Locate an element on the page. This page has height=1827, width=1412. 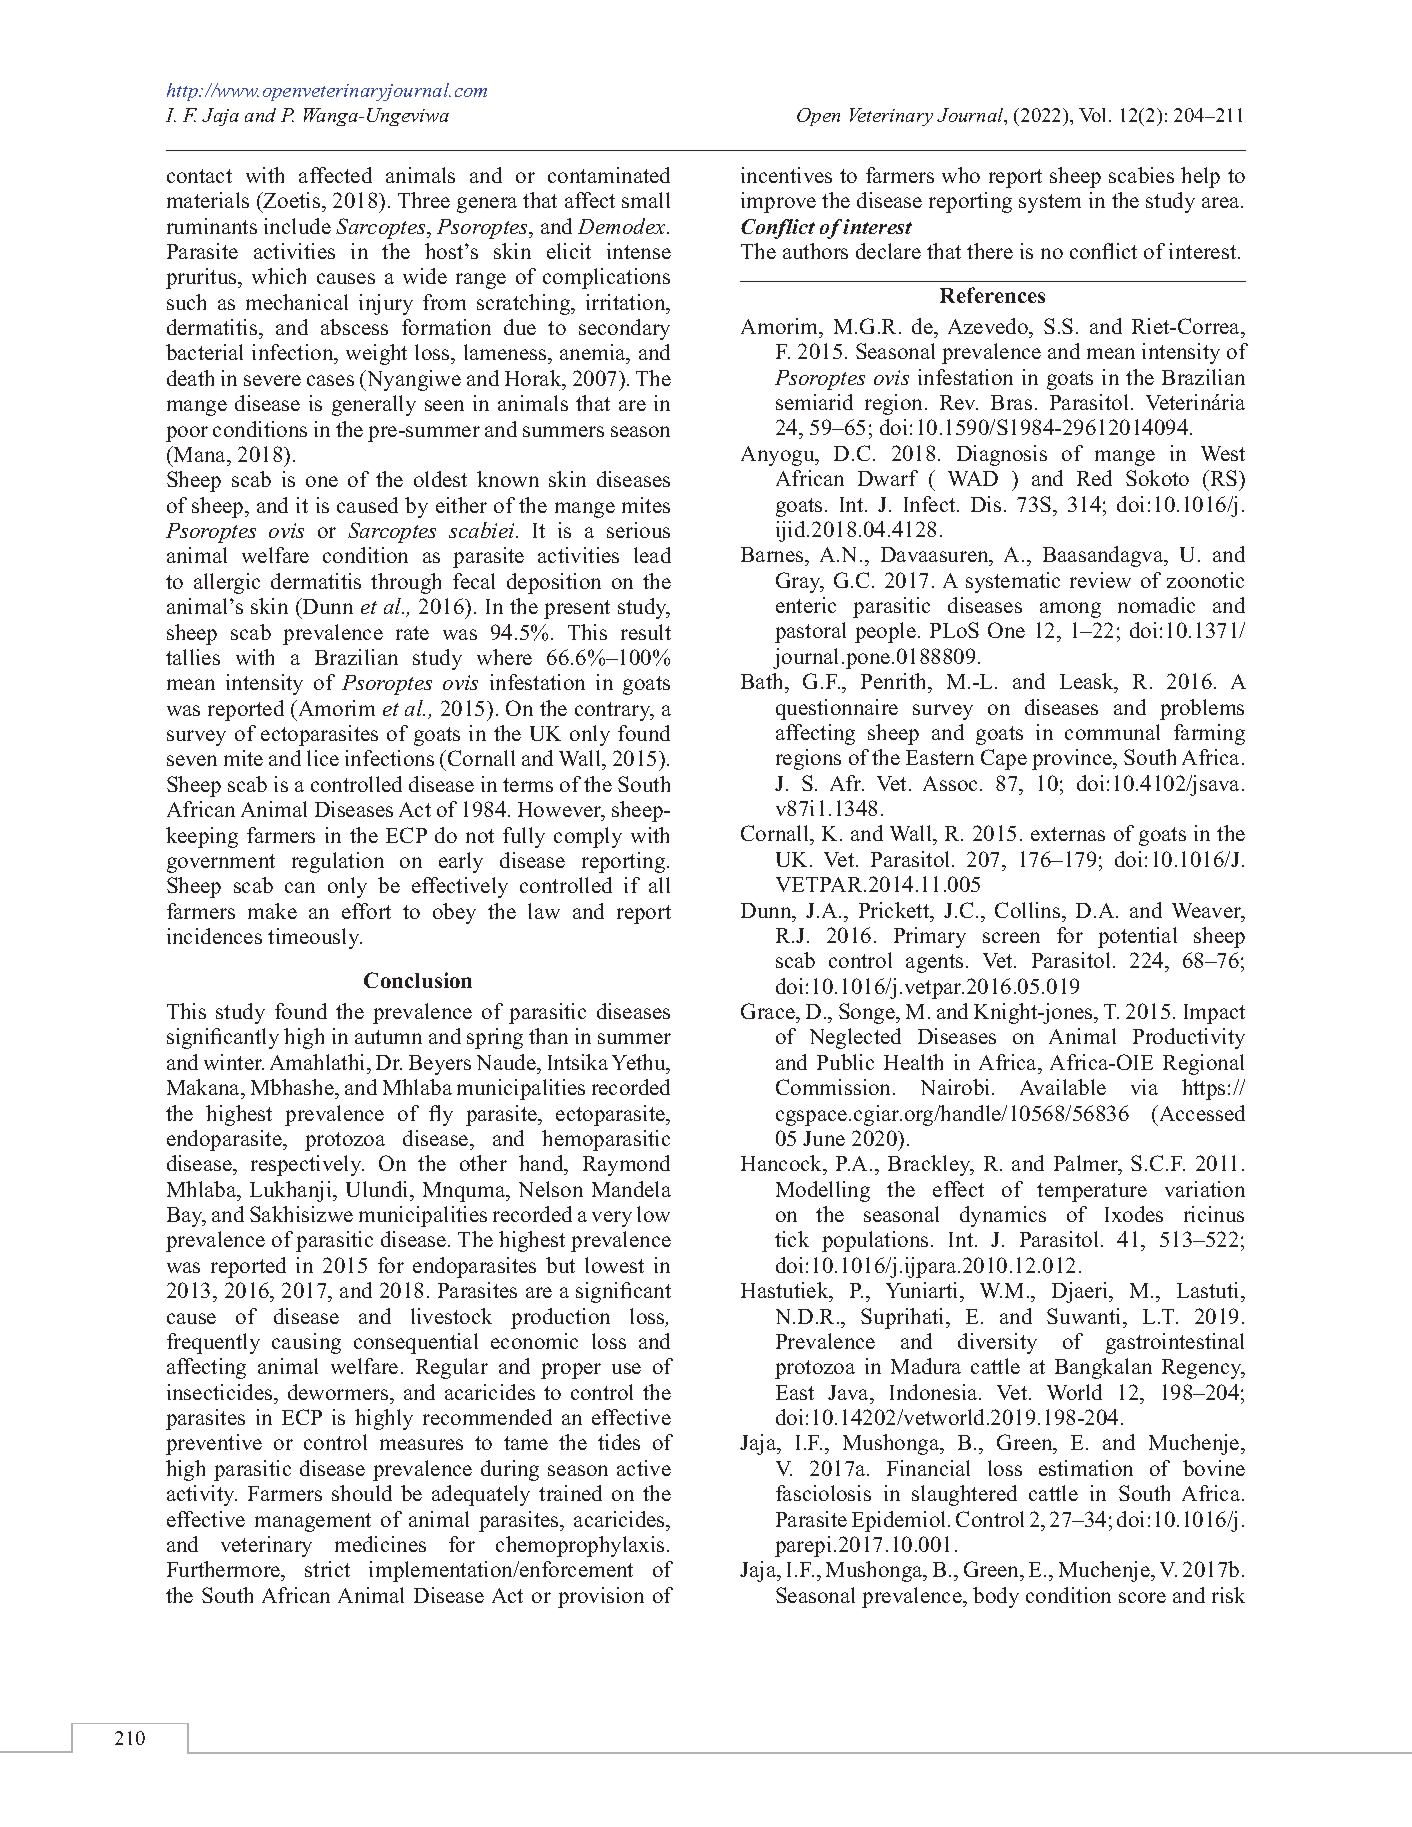
among is located at coordinates (1070, 610).
